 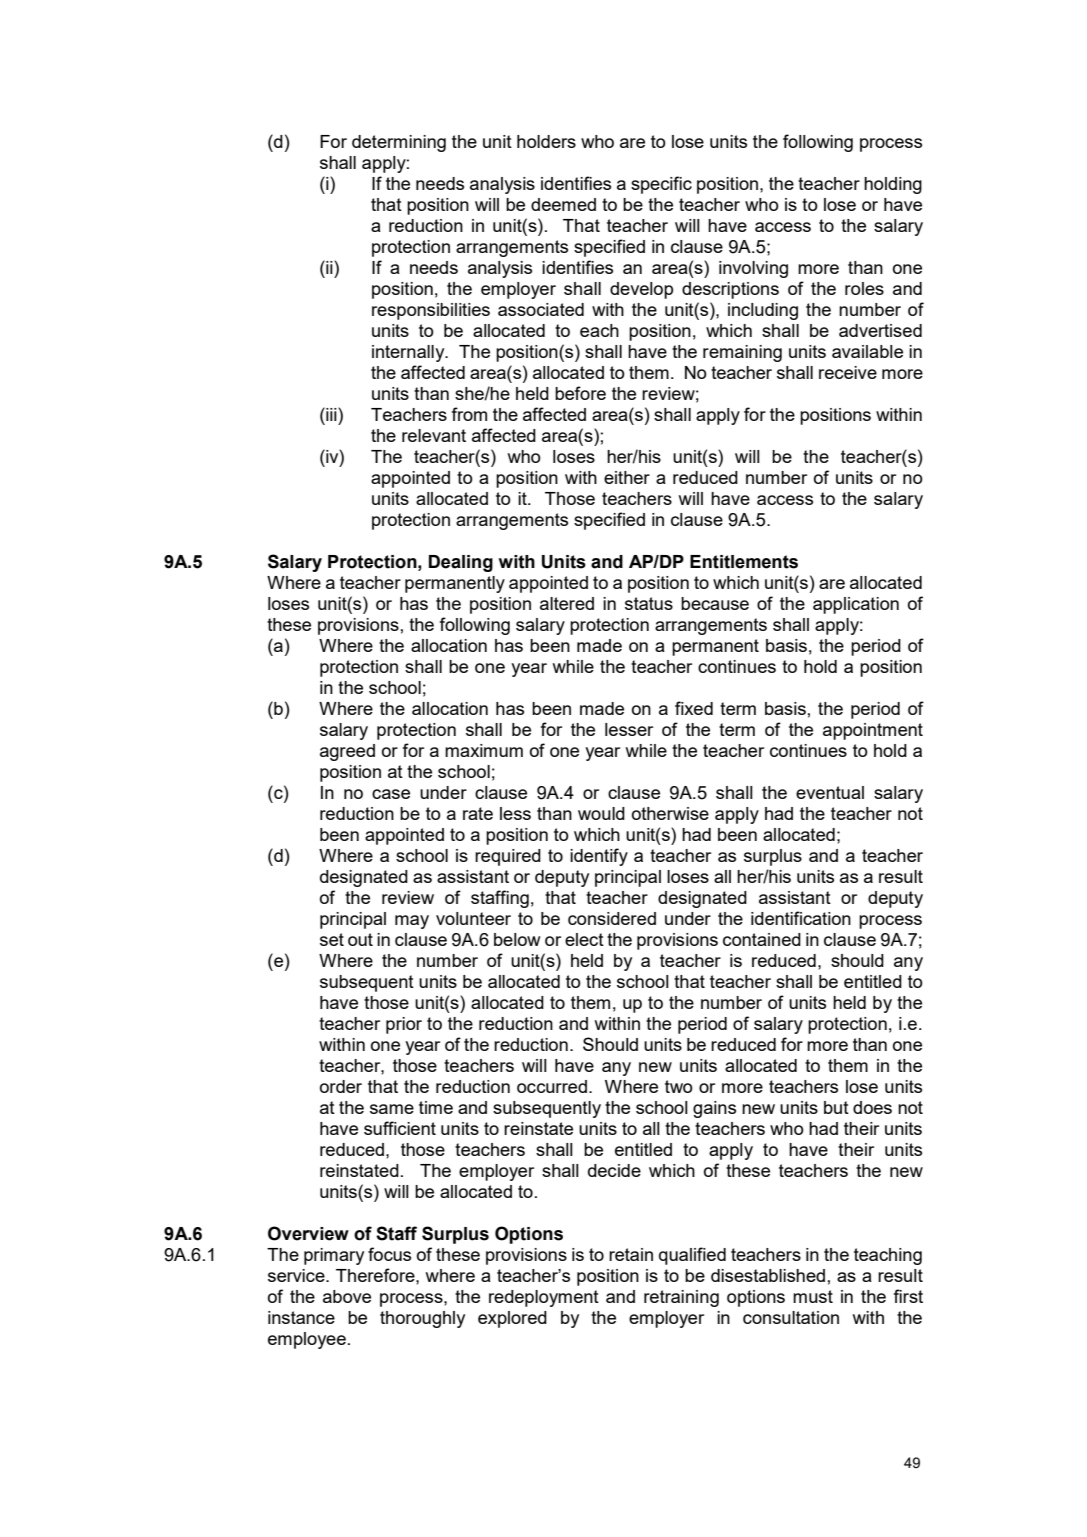 I want to click on out, so click(x=360, y=939).
